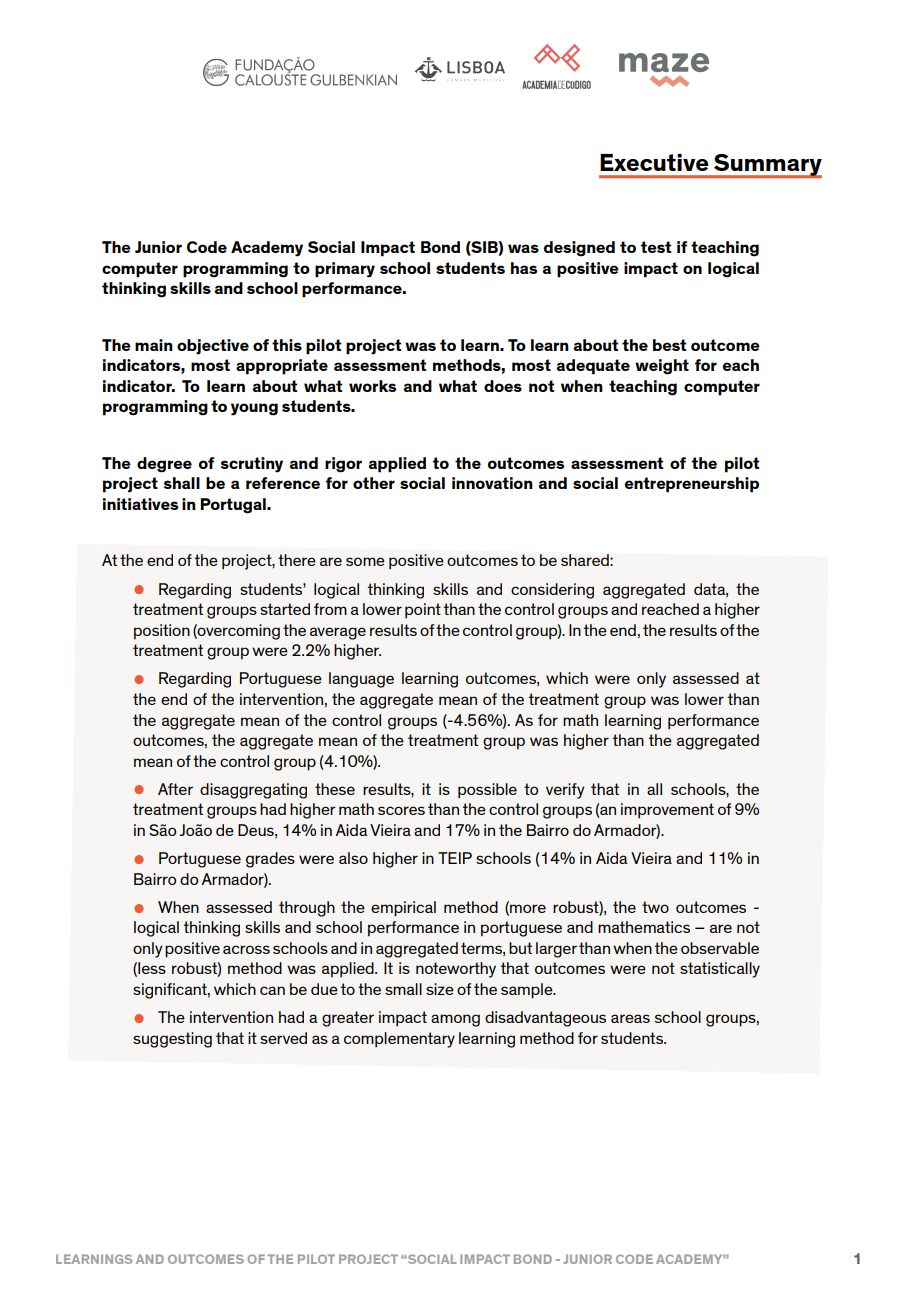 The image size is (924, 1308). What do you see at coordinates (492, 483) in the image?
I see `innovation` at bounding box center [492, 483].
